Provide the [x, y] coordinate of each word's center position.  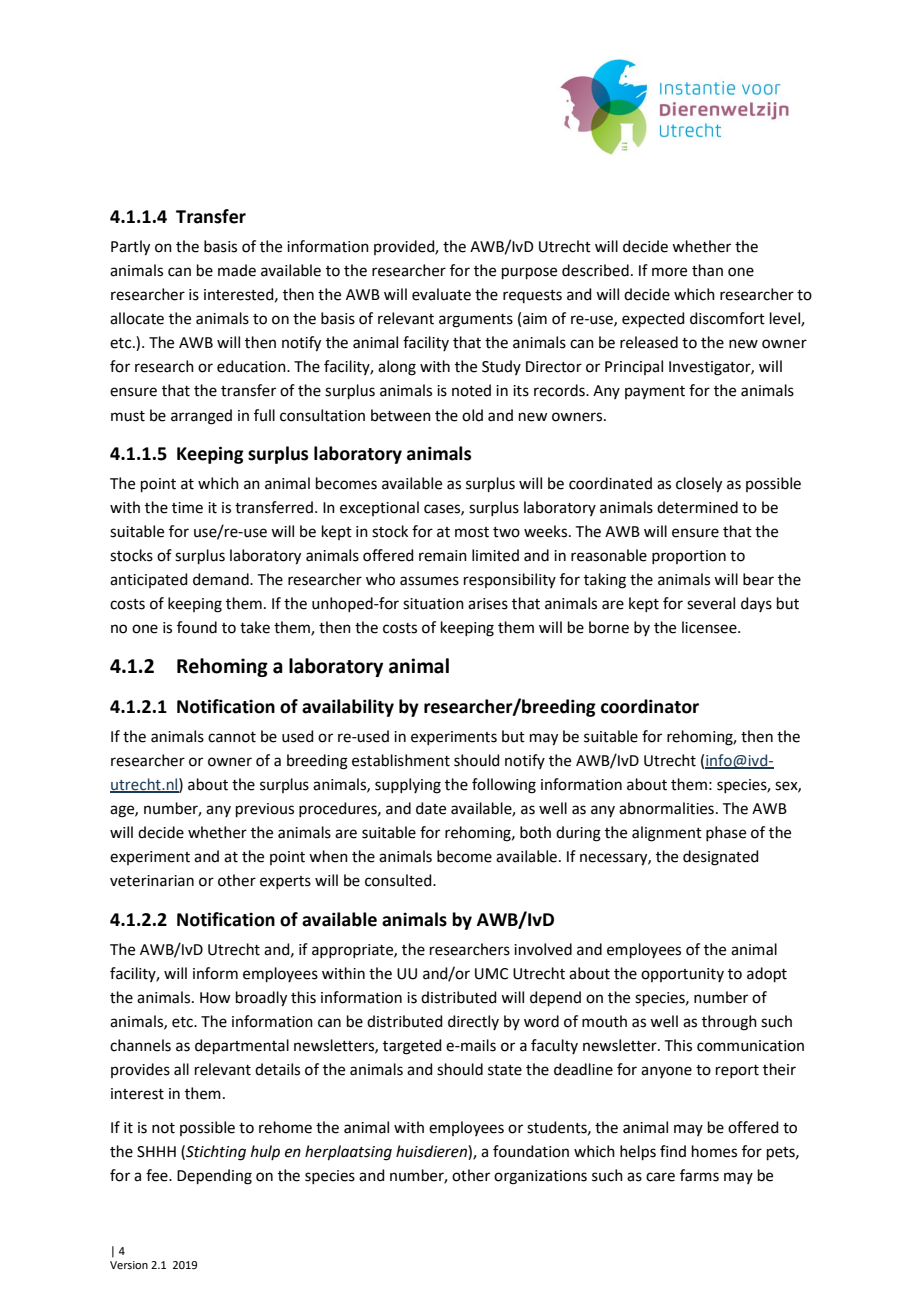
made [237, 270]
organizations [540, 1177]
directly [473, 1022]
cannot [232, 737]
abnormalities [666, 808]
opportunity [682, 975]
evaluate [441, 294]
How [215, 998]
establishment [401, 760]
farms [699, 1175]
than [707, 270]
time [187, 508]
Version [129, 1265]
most [472, 532]
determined [697, 507]
